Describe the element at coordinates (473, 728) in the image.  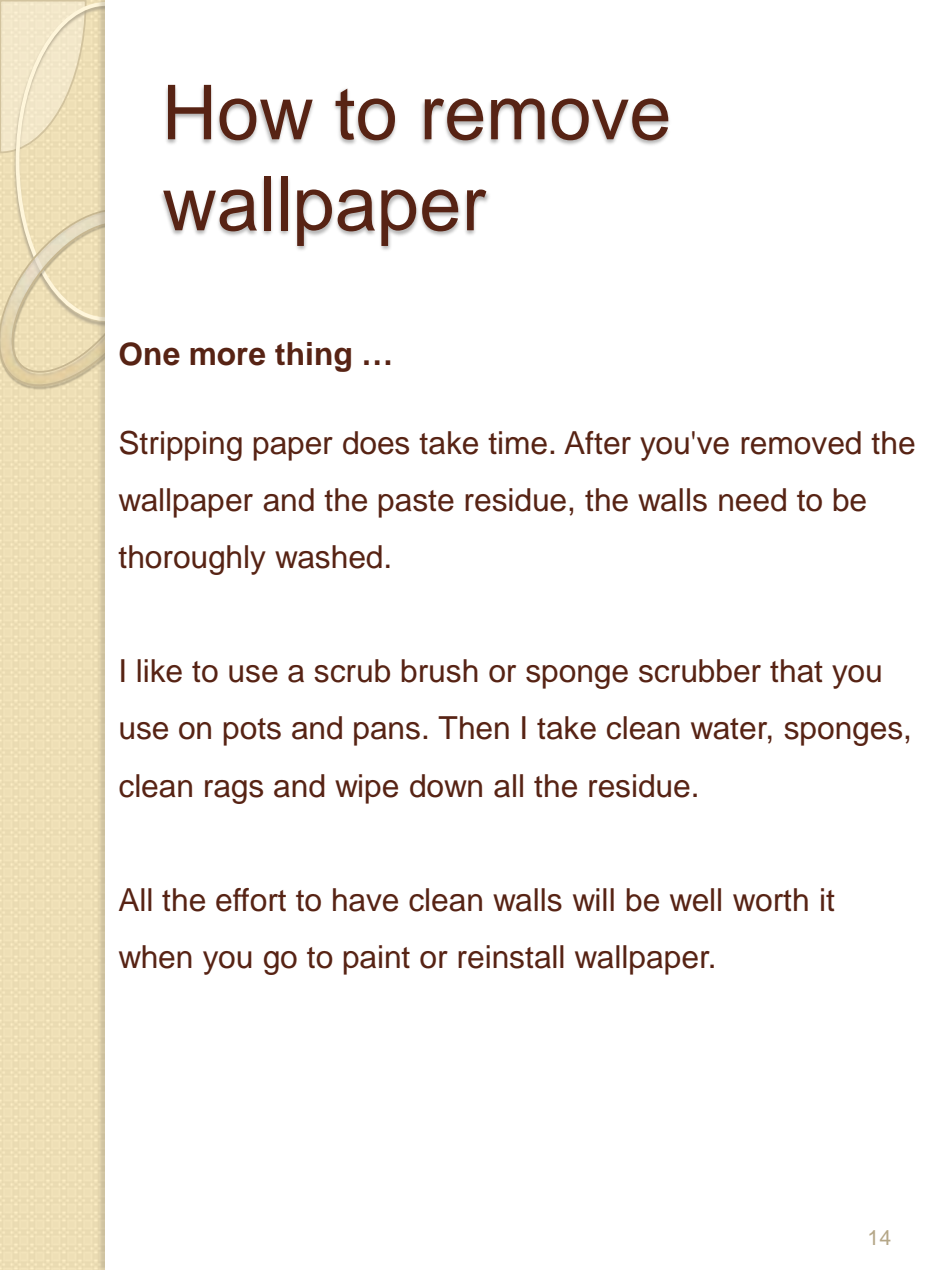
I see `Then` at that location.
